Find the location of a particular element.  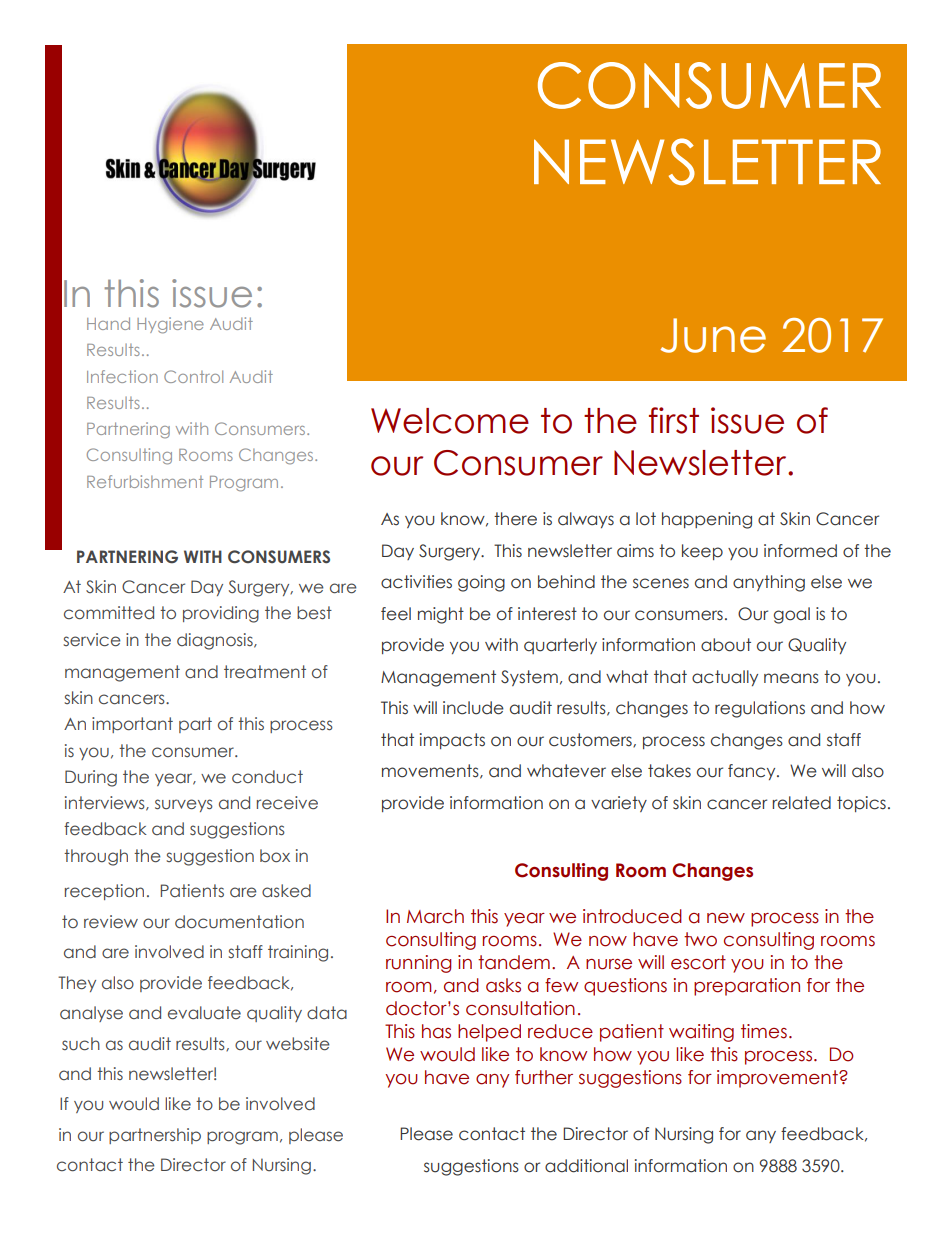

Welcome is located at coordinates (450, 421).
